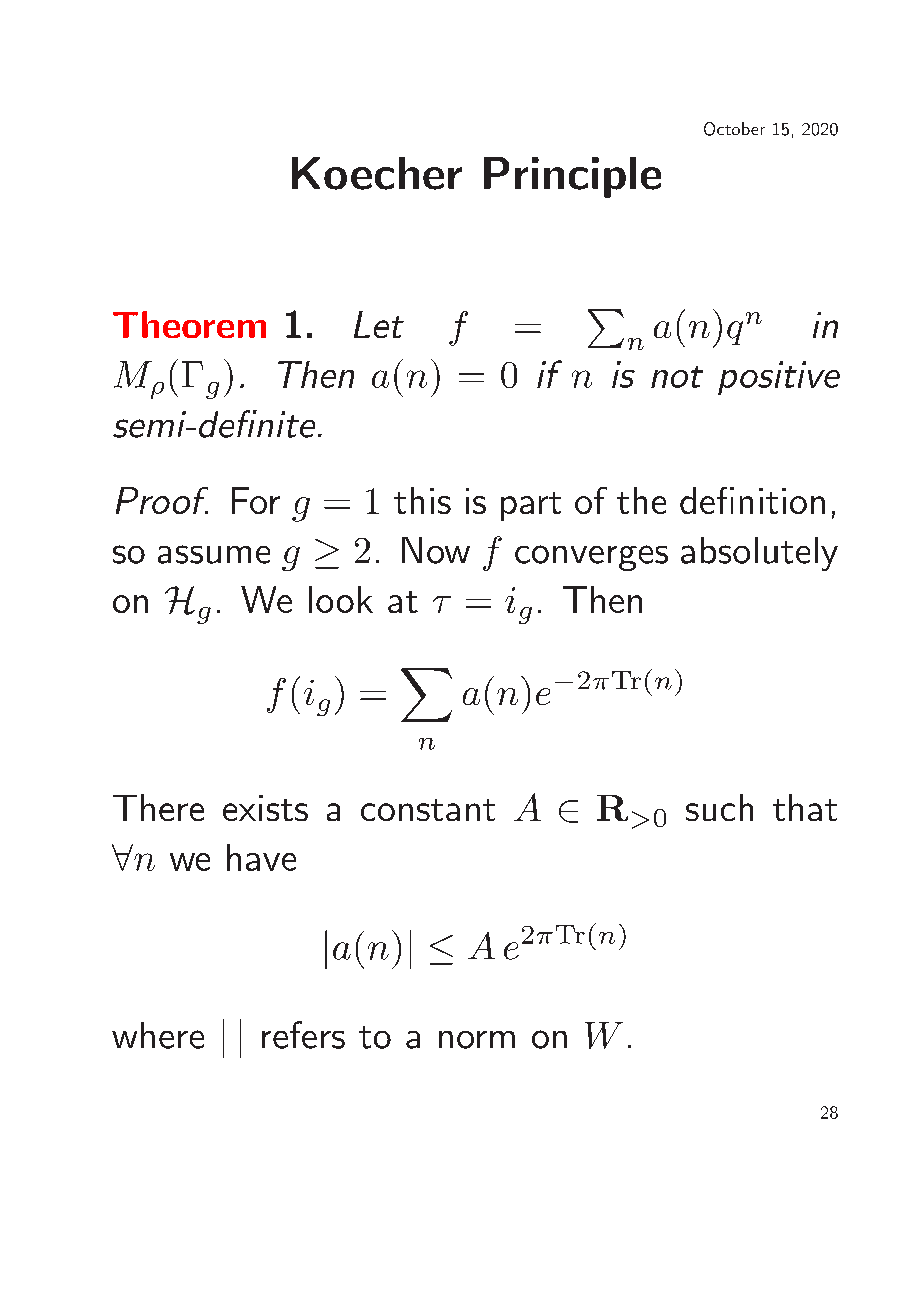 Image resolution: width=924 pixels, height=1308 pixels. I want to click on refers, so click(303, 1035).
